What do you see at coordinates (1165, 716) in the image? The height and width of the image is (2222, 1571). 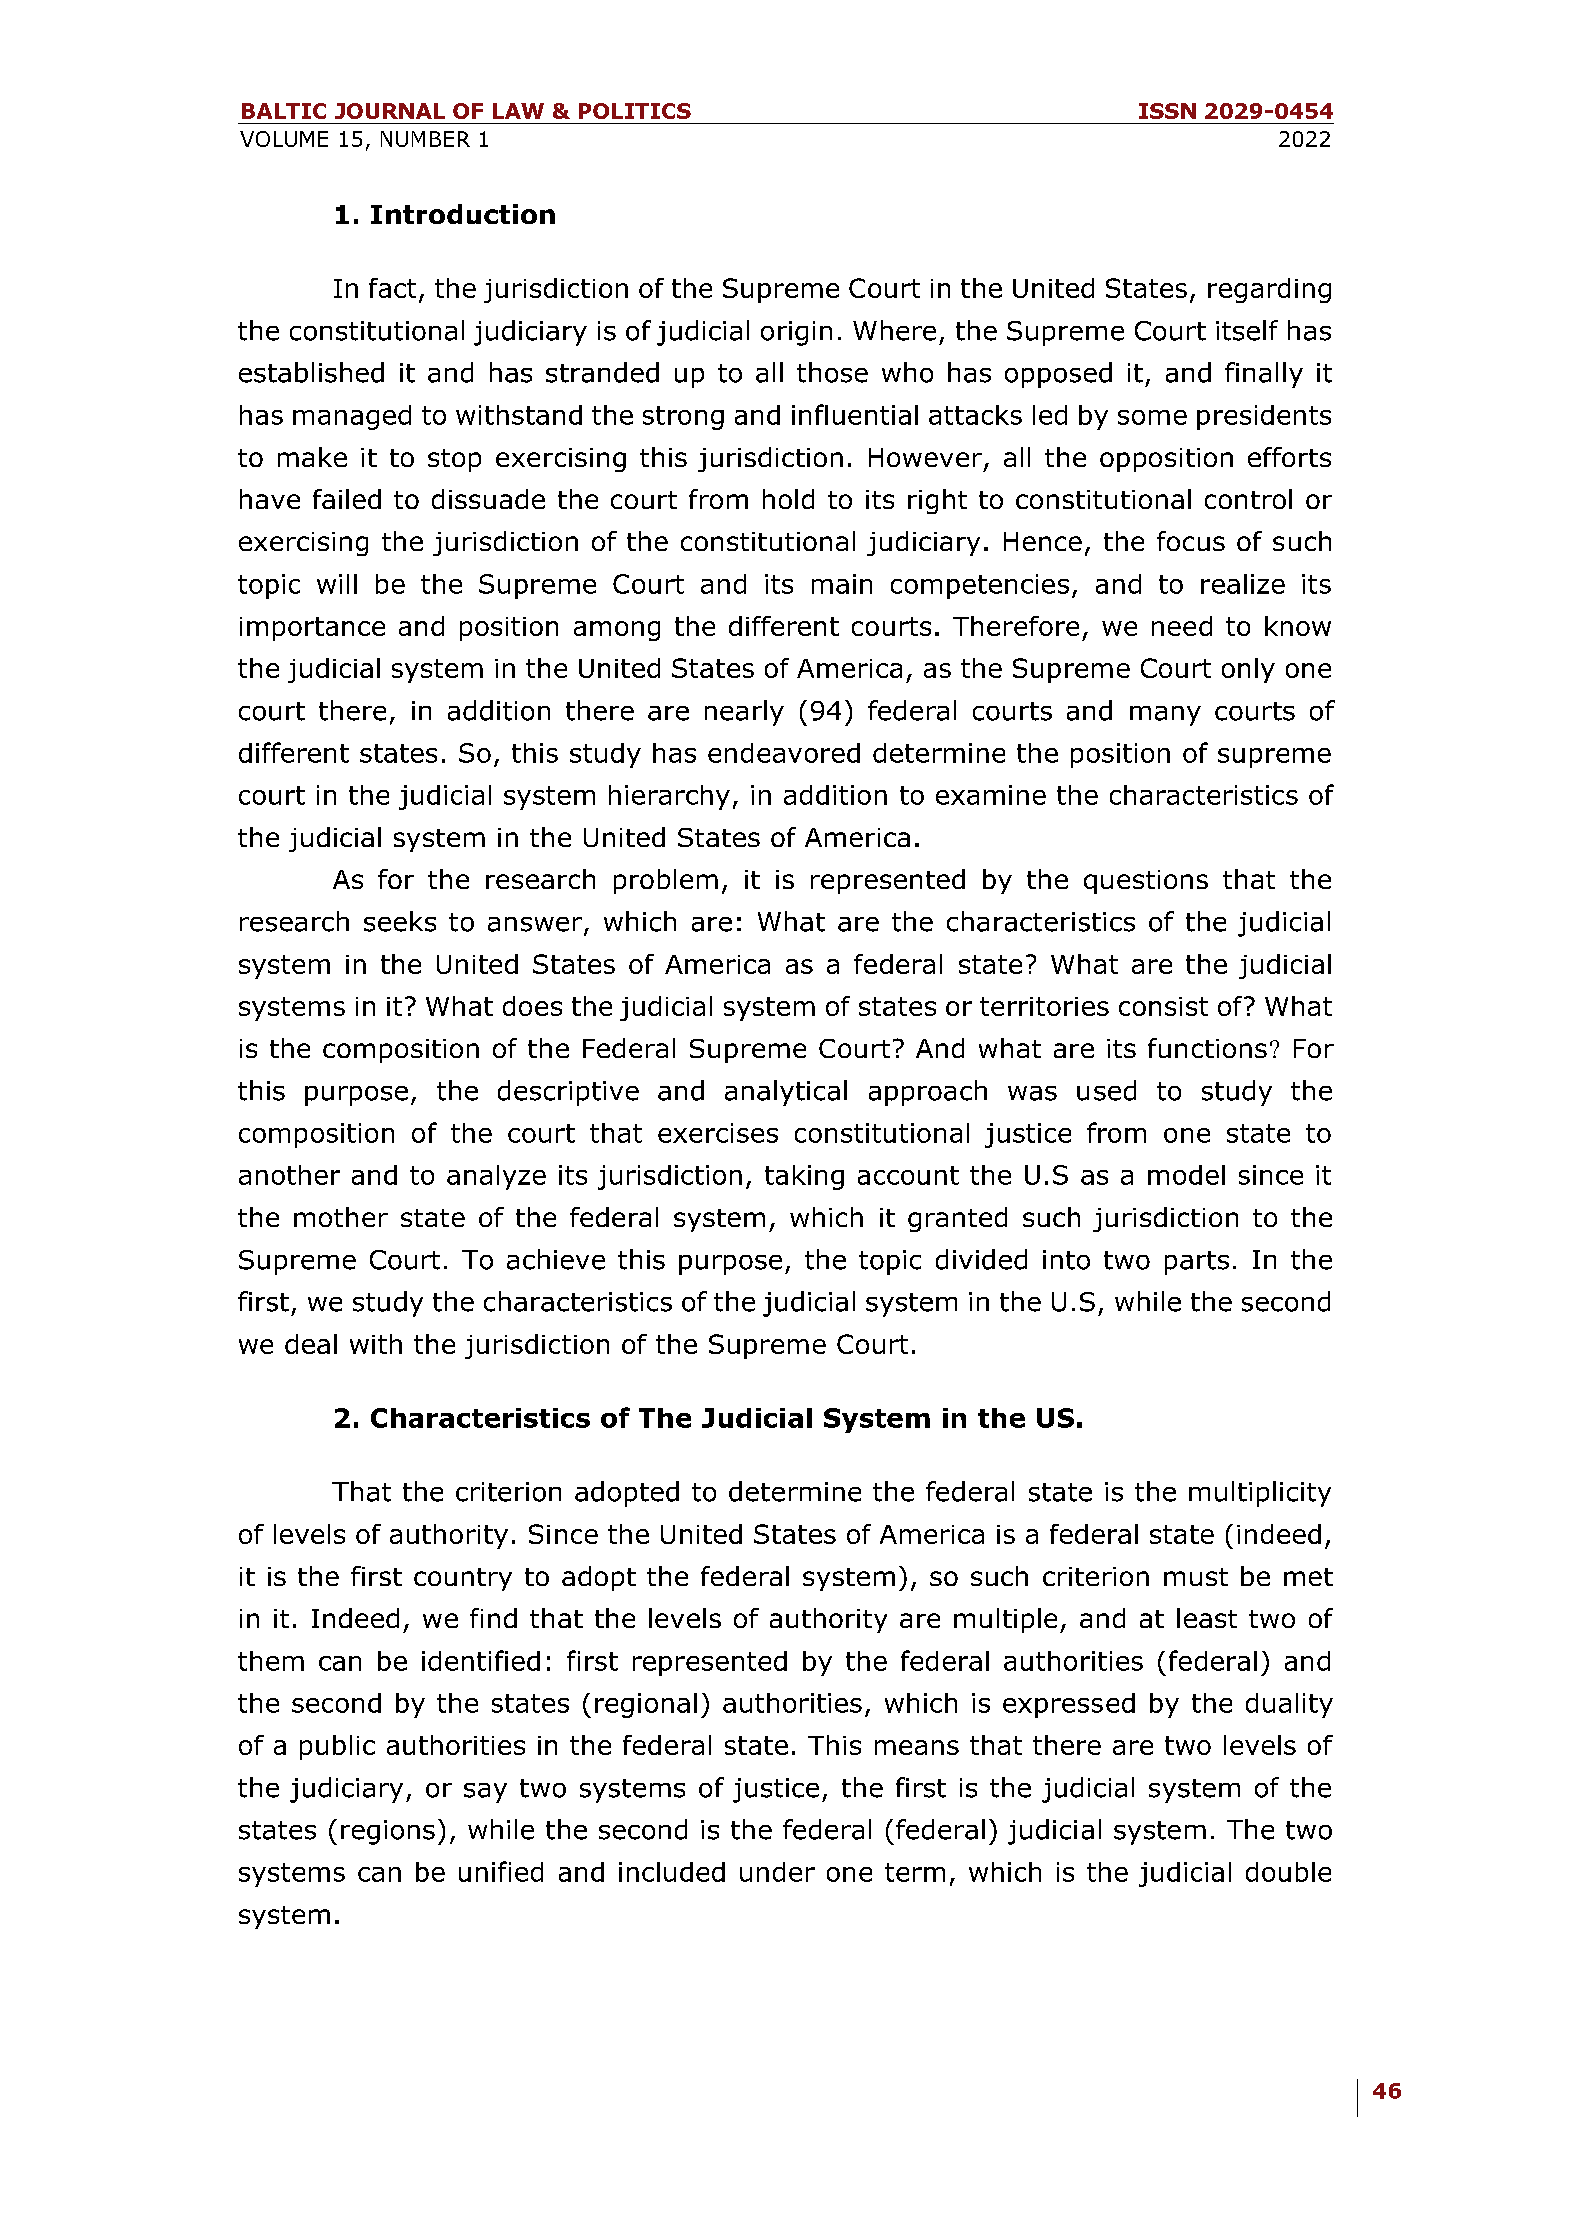 I see `many` at bounding box center [1165, 716].
